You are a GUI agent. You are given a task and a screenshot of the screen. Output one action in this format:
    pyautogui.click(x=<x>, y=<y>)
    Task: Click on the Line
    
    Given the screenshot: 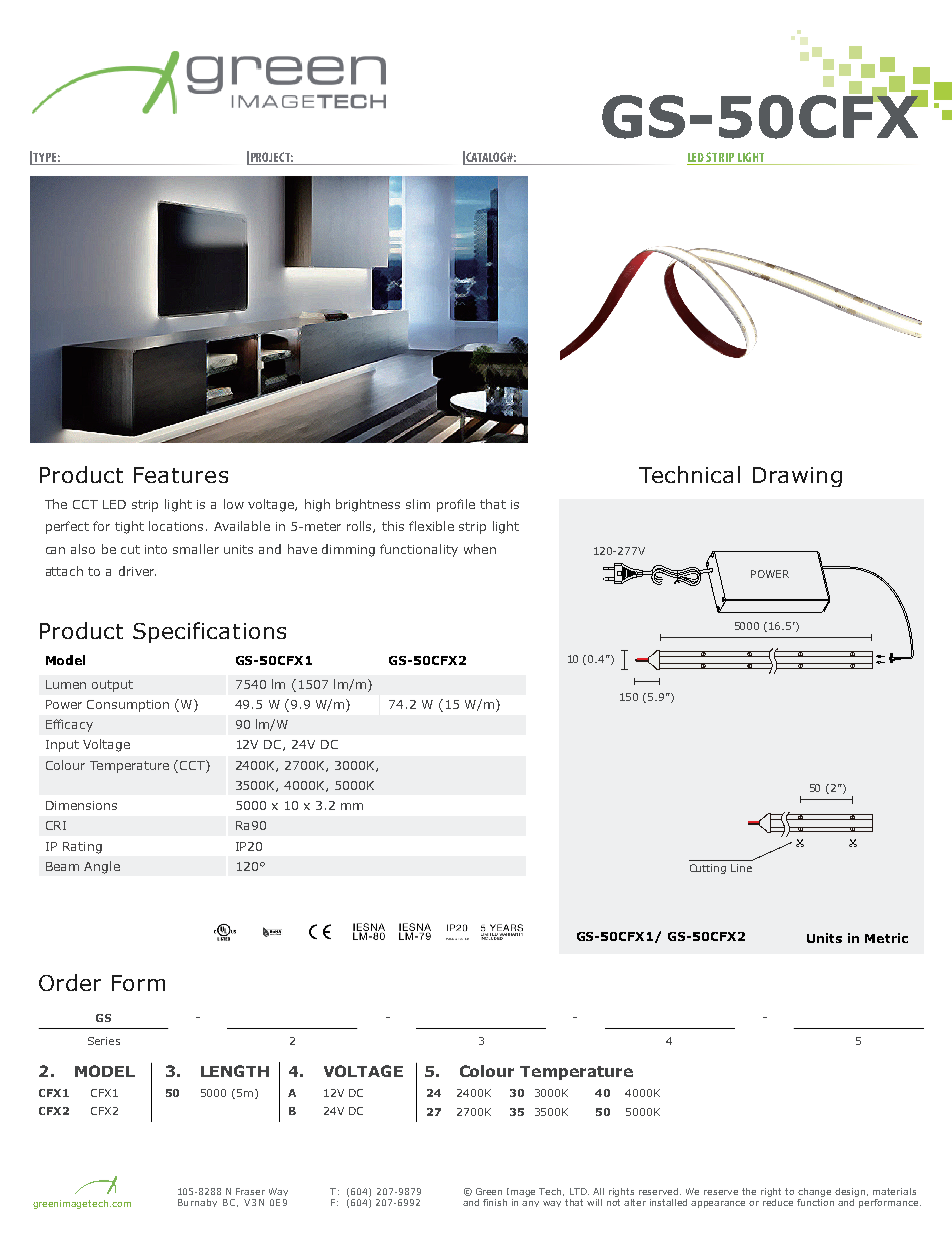 What is the action you would take?
    pyautogui.click(x=741, y=868)
